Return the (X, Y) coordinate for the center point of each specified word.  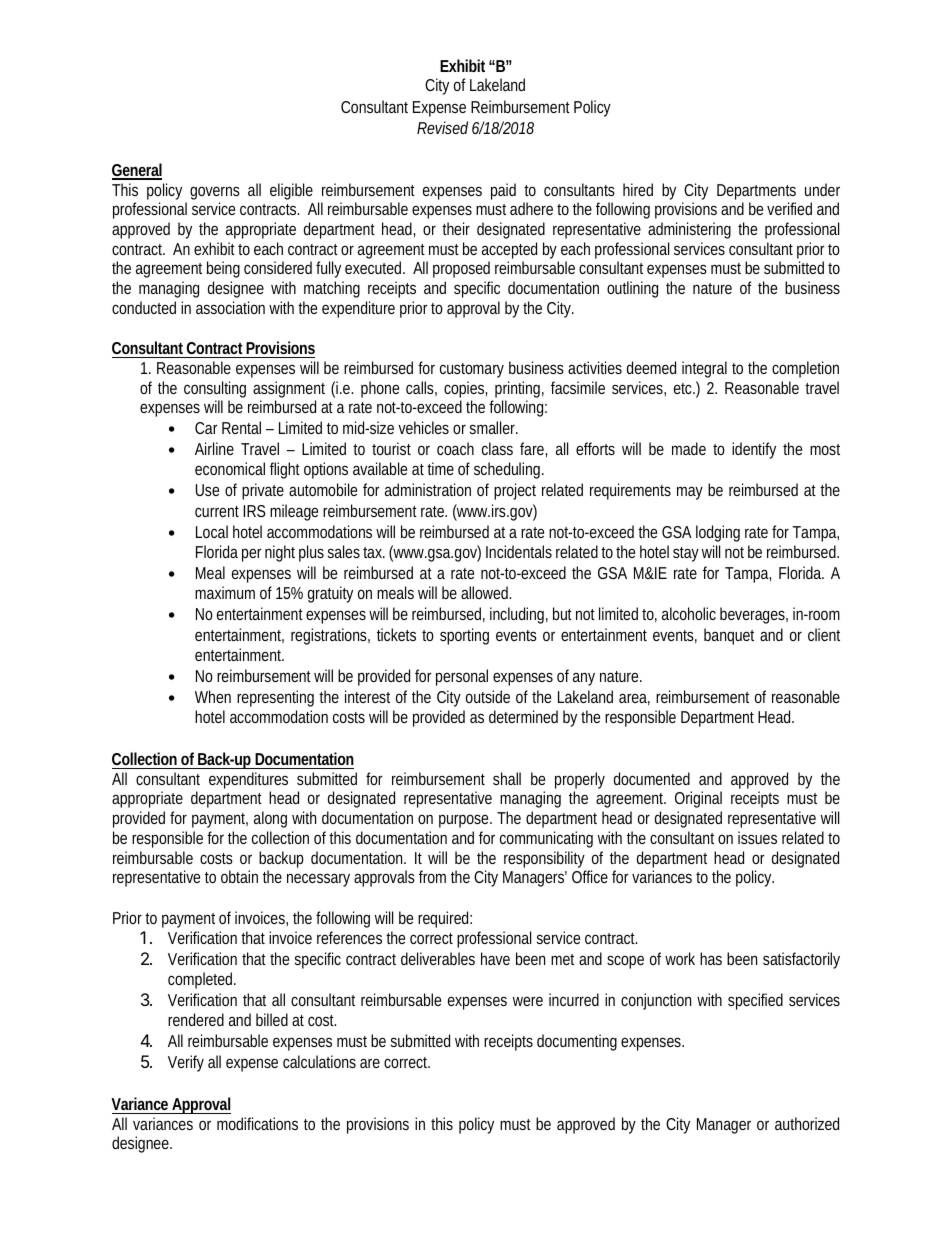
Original (698, 799)
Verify (186, 1063)
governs (215, 194)
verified (789, 208)
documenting (577, 1042)
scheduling (509, 470)
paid (503, 191)
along (270, 819)
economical (230, 468)
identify (754, 450)
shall (507, 778)
